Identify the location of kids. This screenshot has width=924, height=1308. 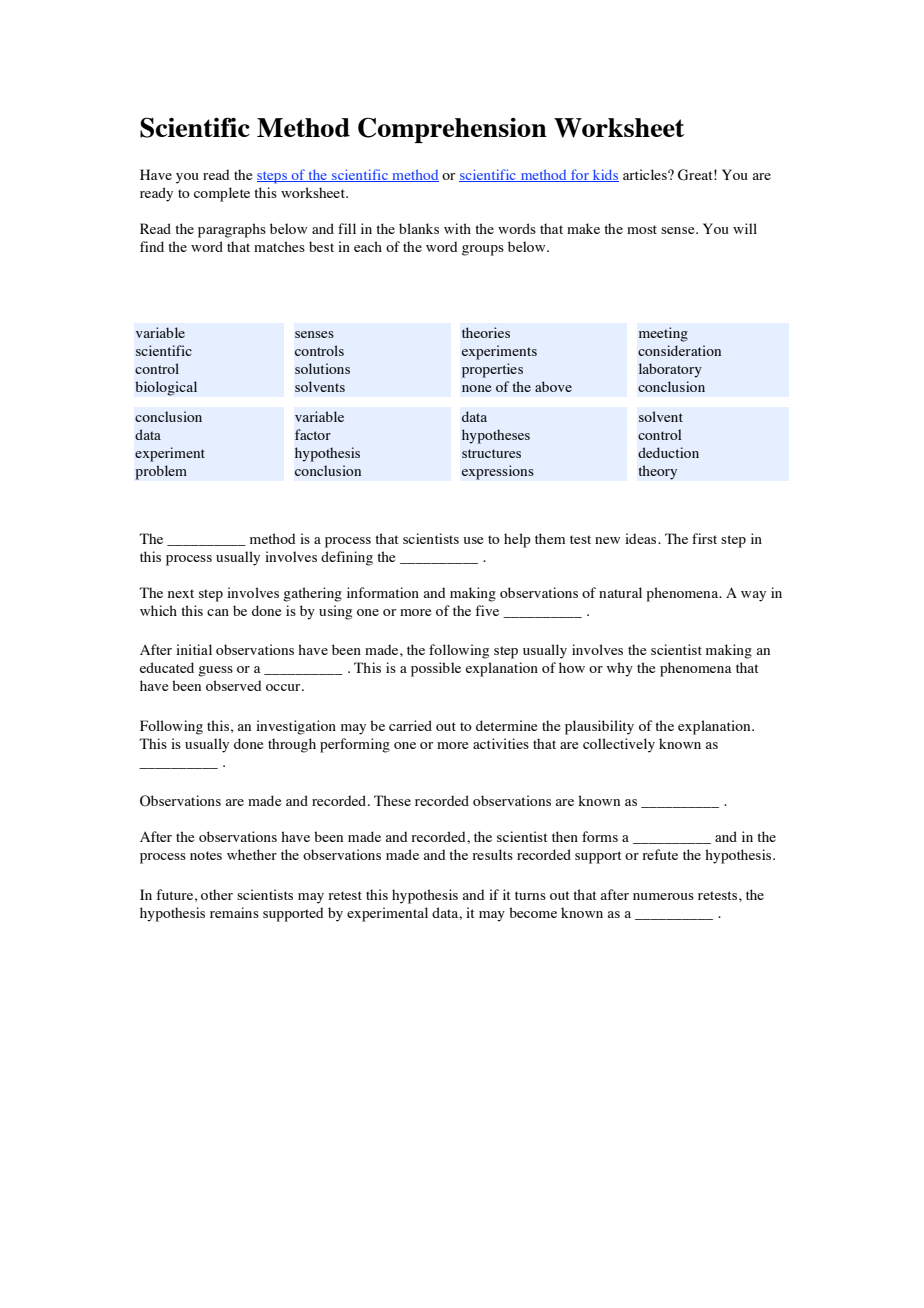
(604, 175).
